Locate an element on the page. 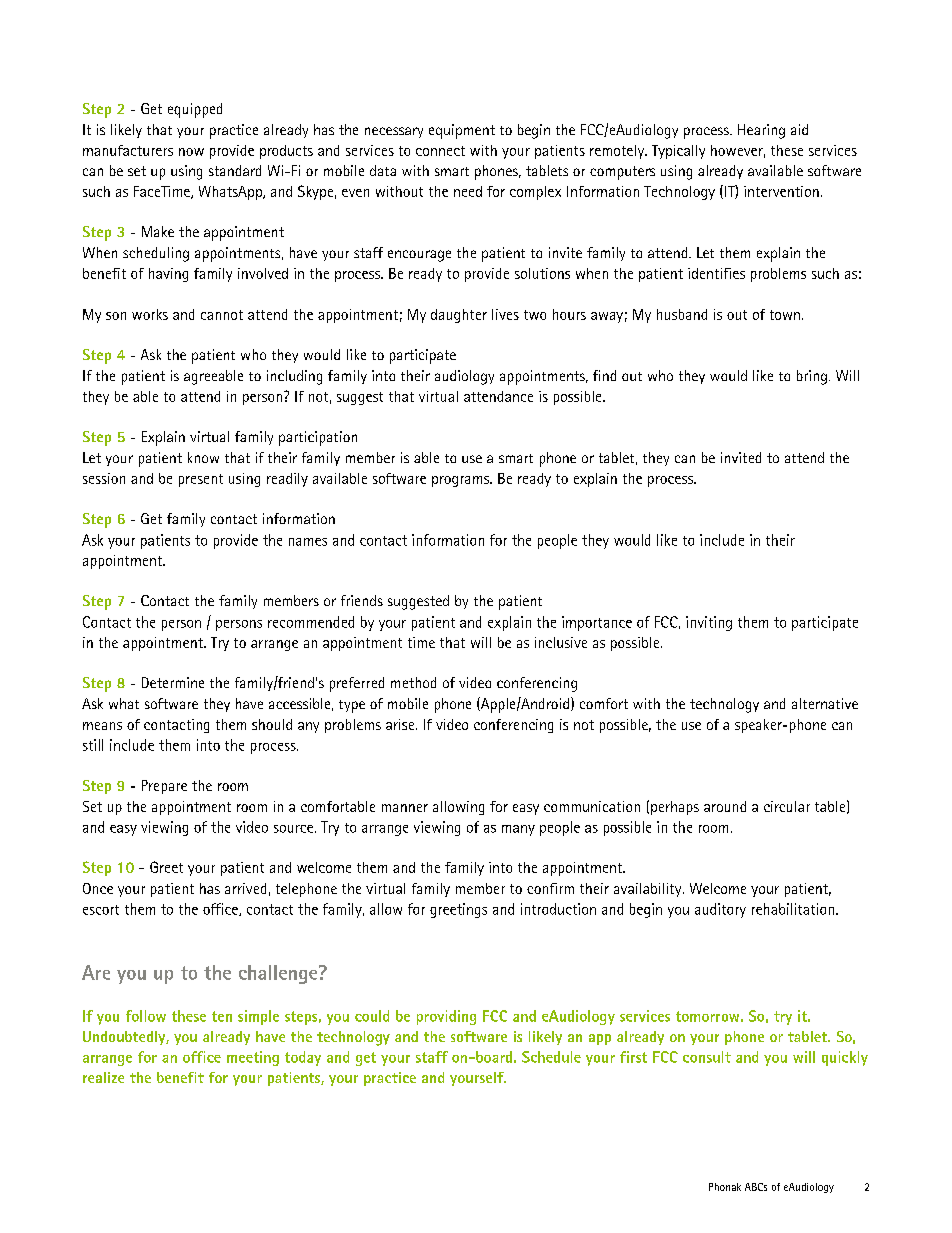 The height and width of the image is (1233, 952). Schedule is located at coordinates (551, 1057).
